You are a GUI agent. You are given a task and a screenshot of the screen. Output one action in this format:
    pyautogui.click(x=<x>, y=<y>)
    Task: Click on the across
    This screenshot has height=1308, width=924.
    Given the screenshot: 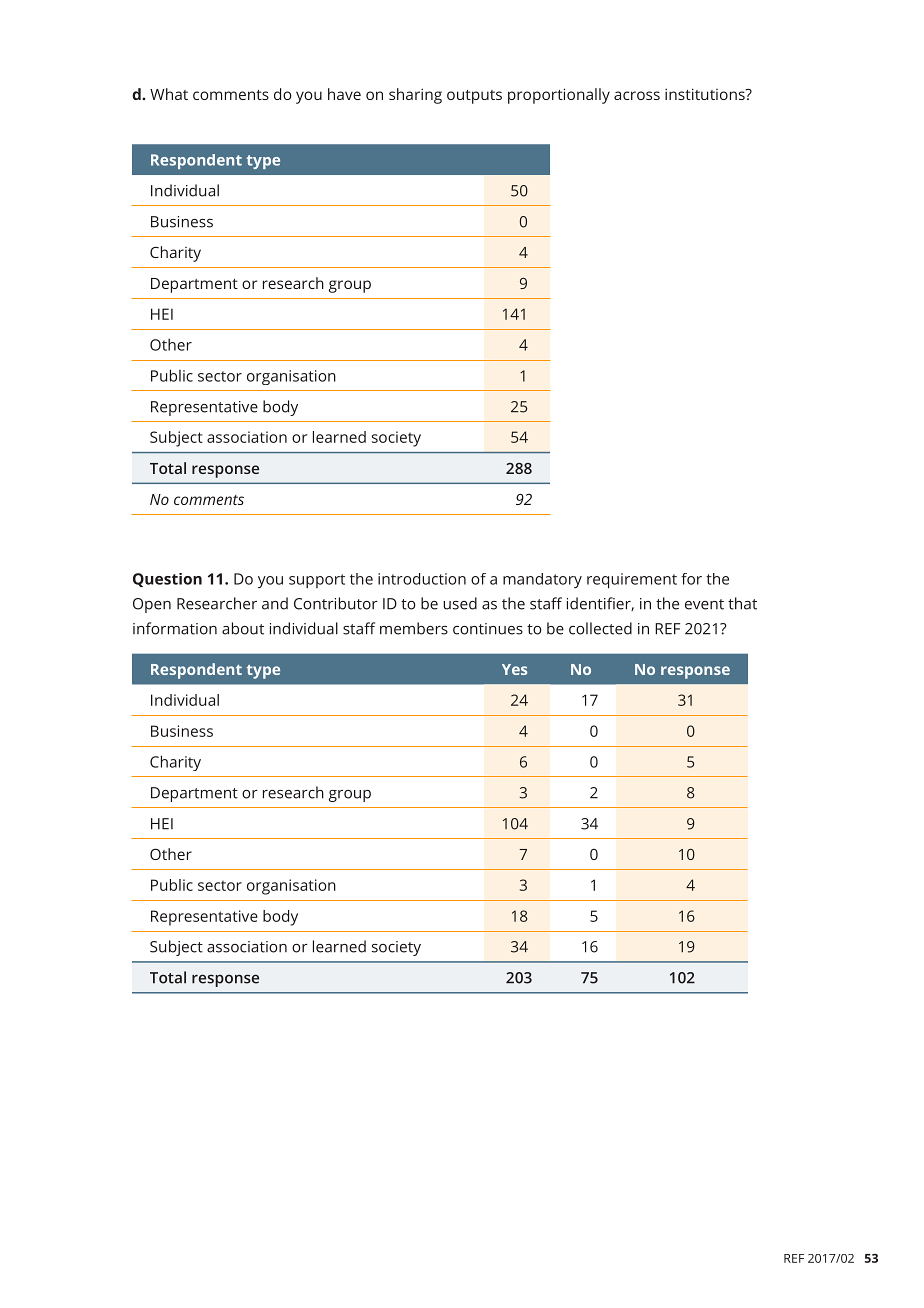 What is the action you would take?
    pyautogui.click(x=637, y=95)
